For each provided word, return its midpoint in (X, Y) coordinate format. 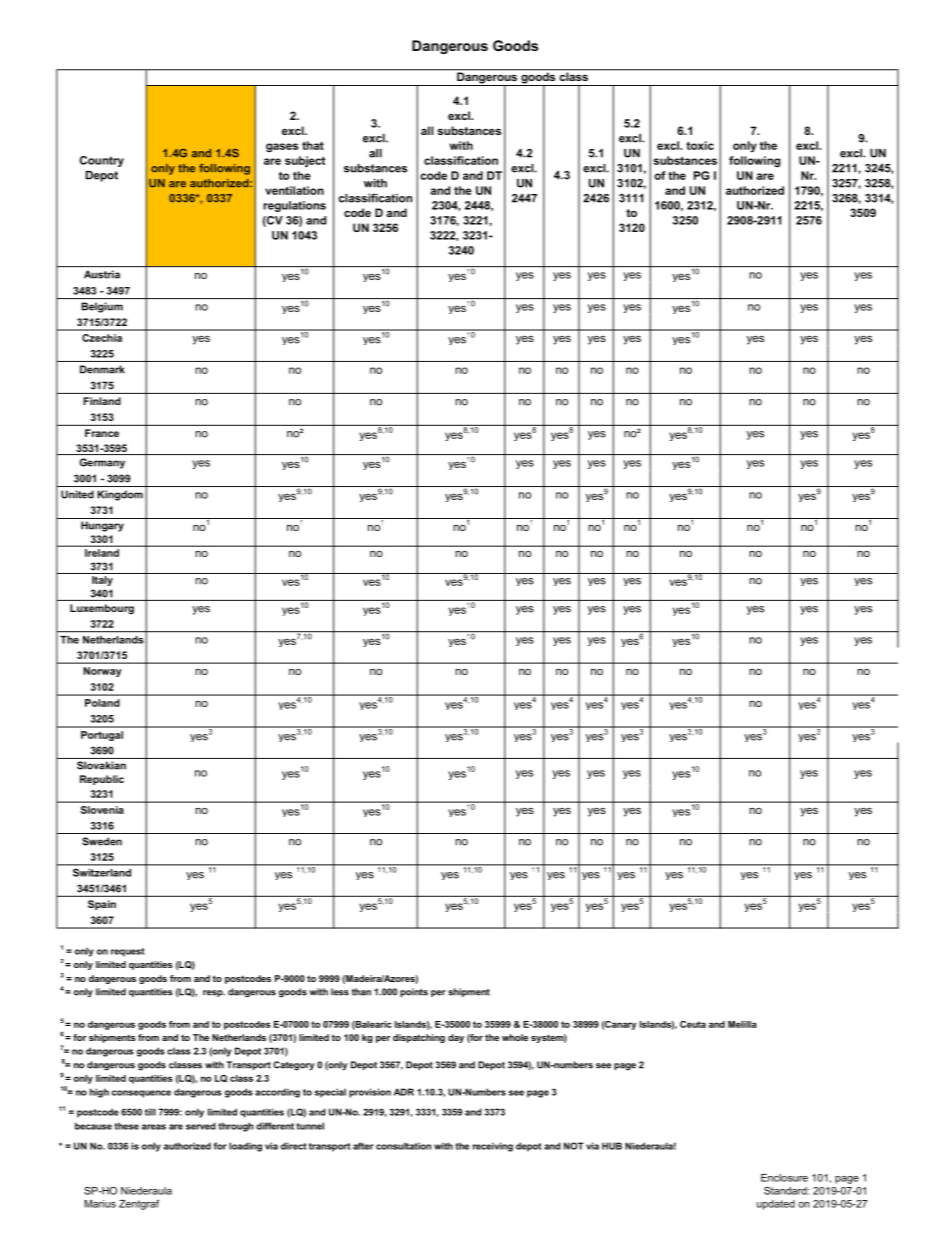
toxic (700, 145)
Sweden (102, 841)
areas (154, 1127)
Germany (102, 463)
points (414, 992)
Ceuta (693, 1024)
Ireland (102, 553)
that (313, 145)
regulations (294, 206)
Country (102, 161)
